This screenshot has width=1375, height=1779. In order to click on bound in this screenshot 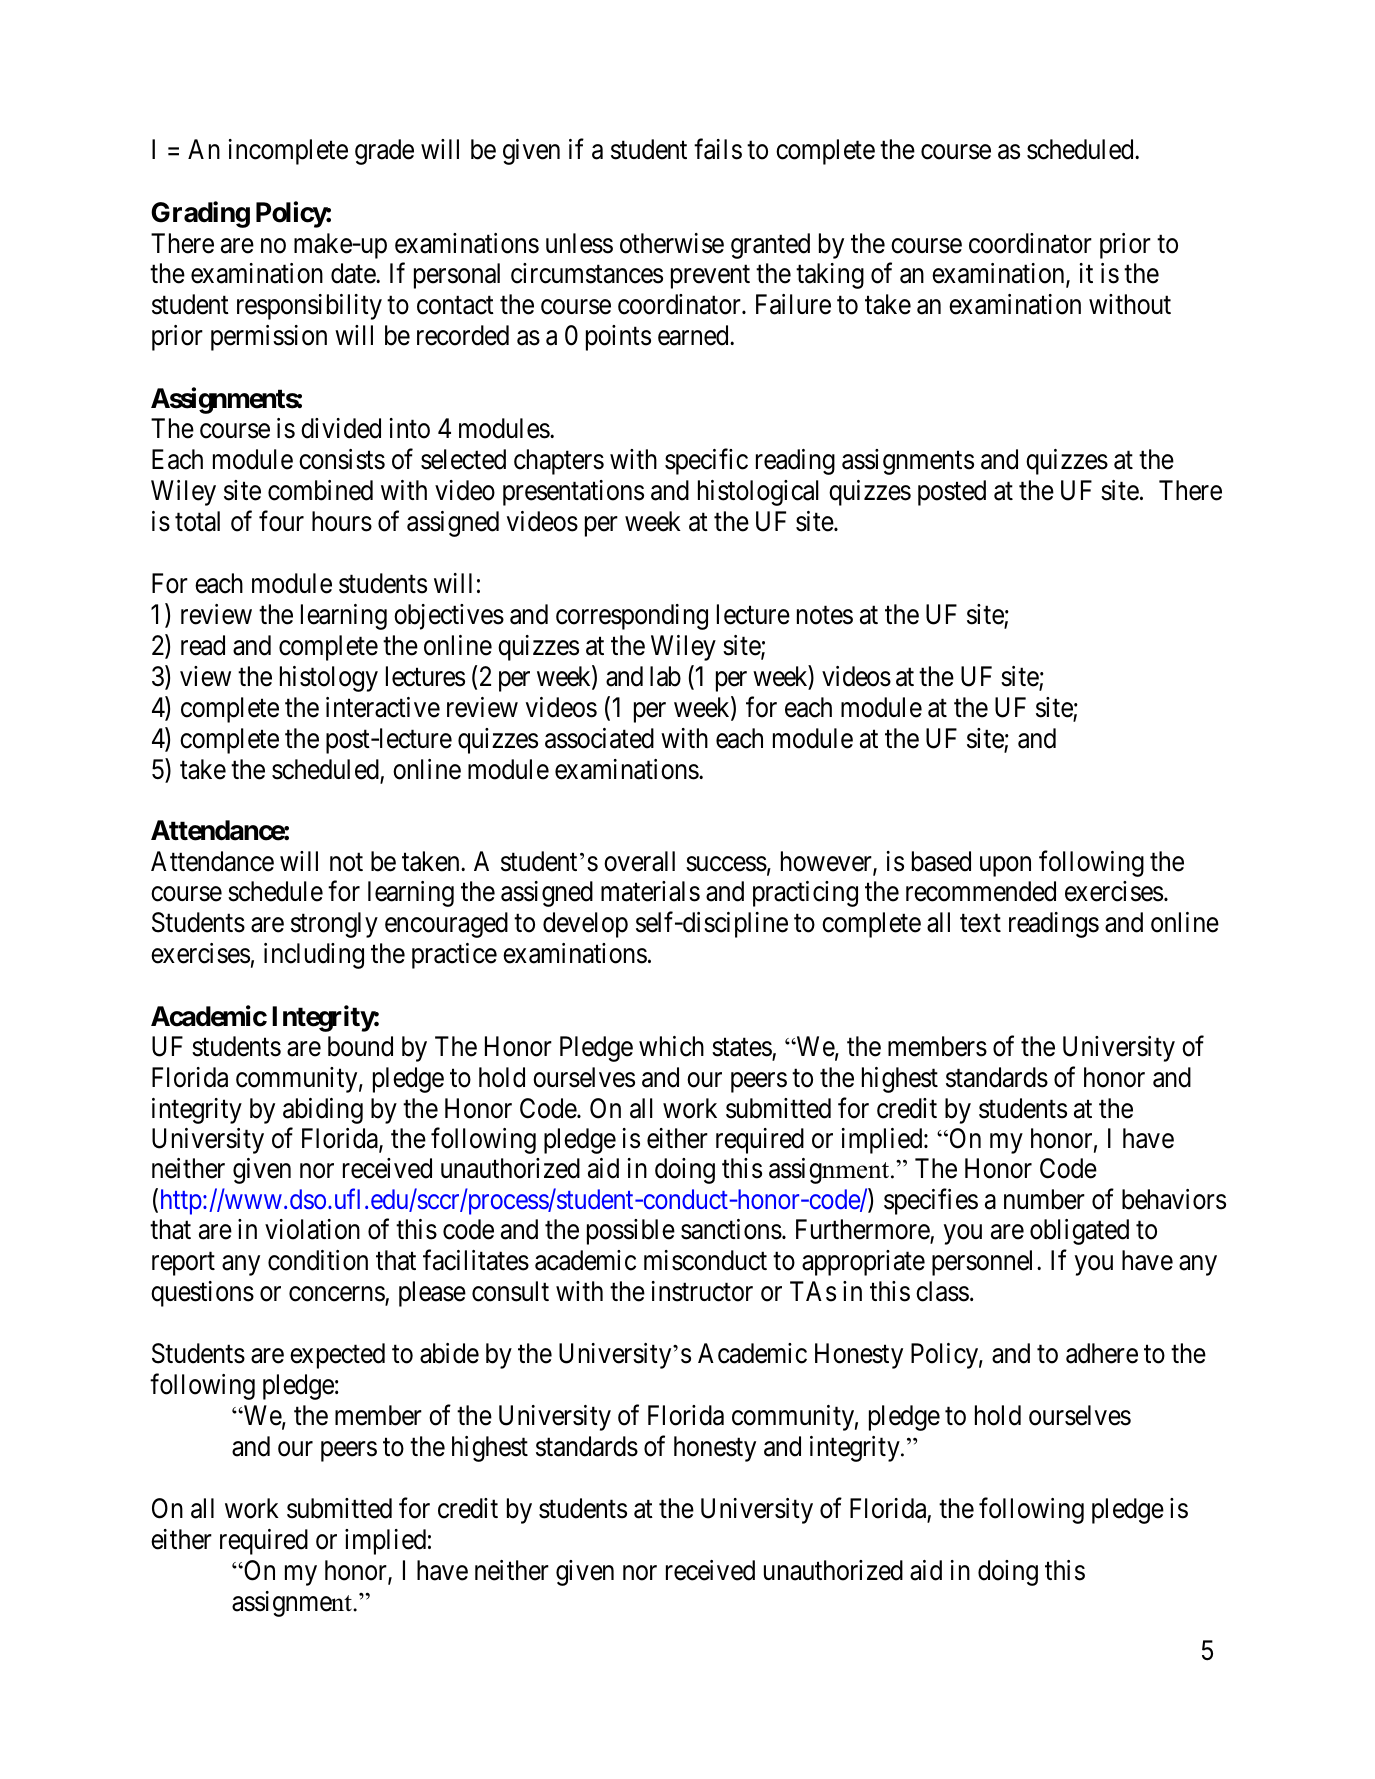, I will do `click(360, 1046)`.
